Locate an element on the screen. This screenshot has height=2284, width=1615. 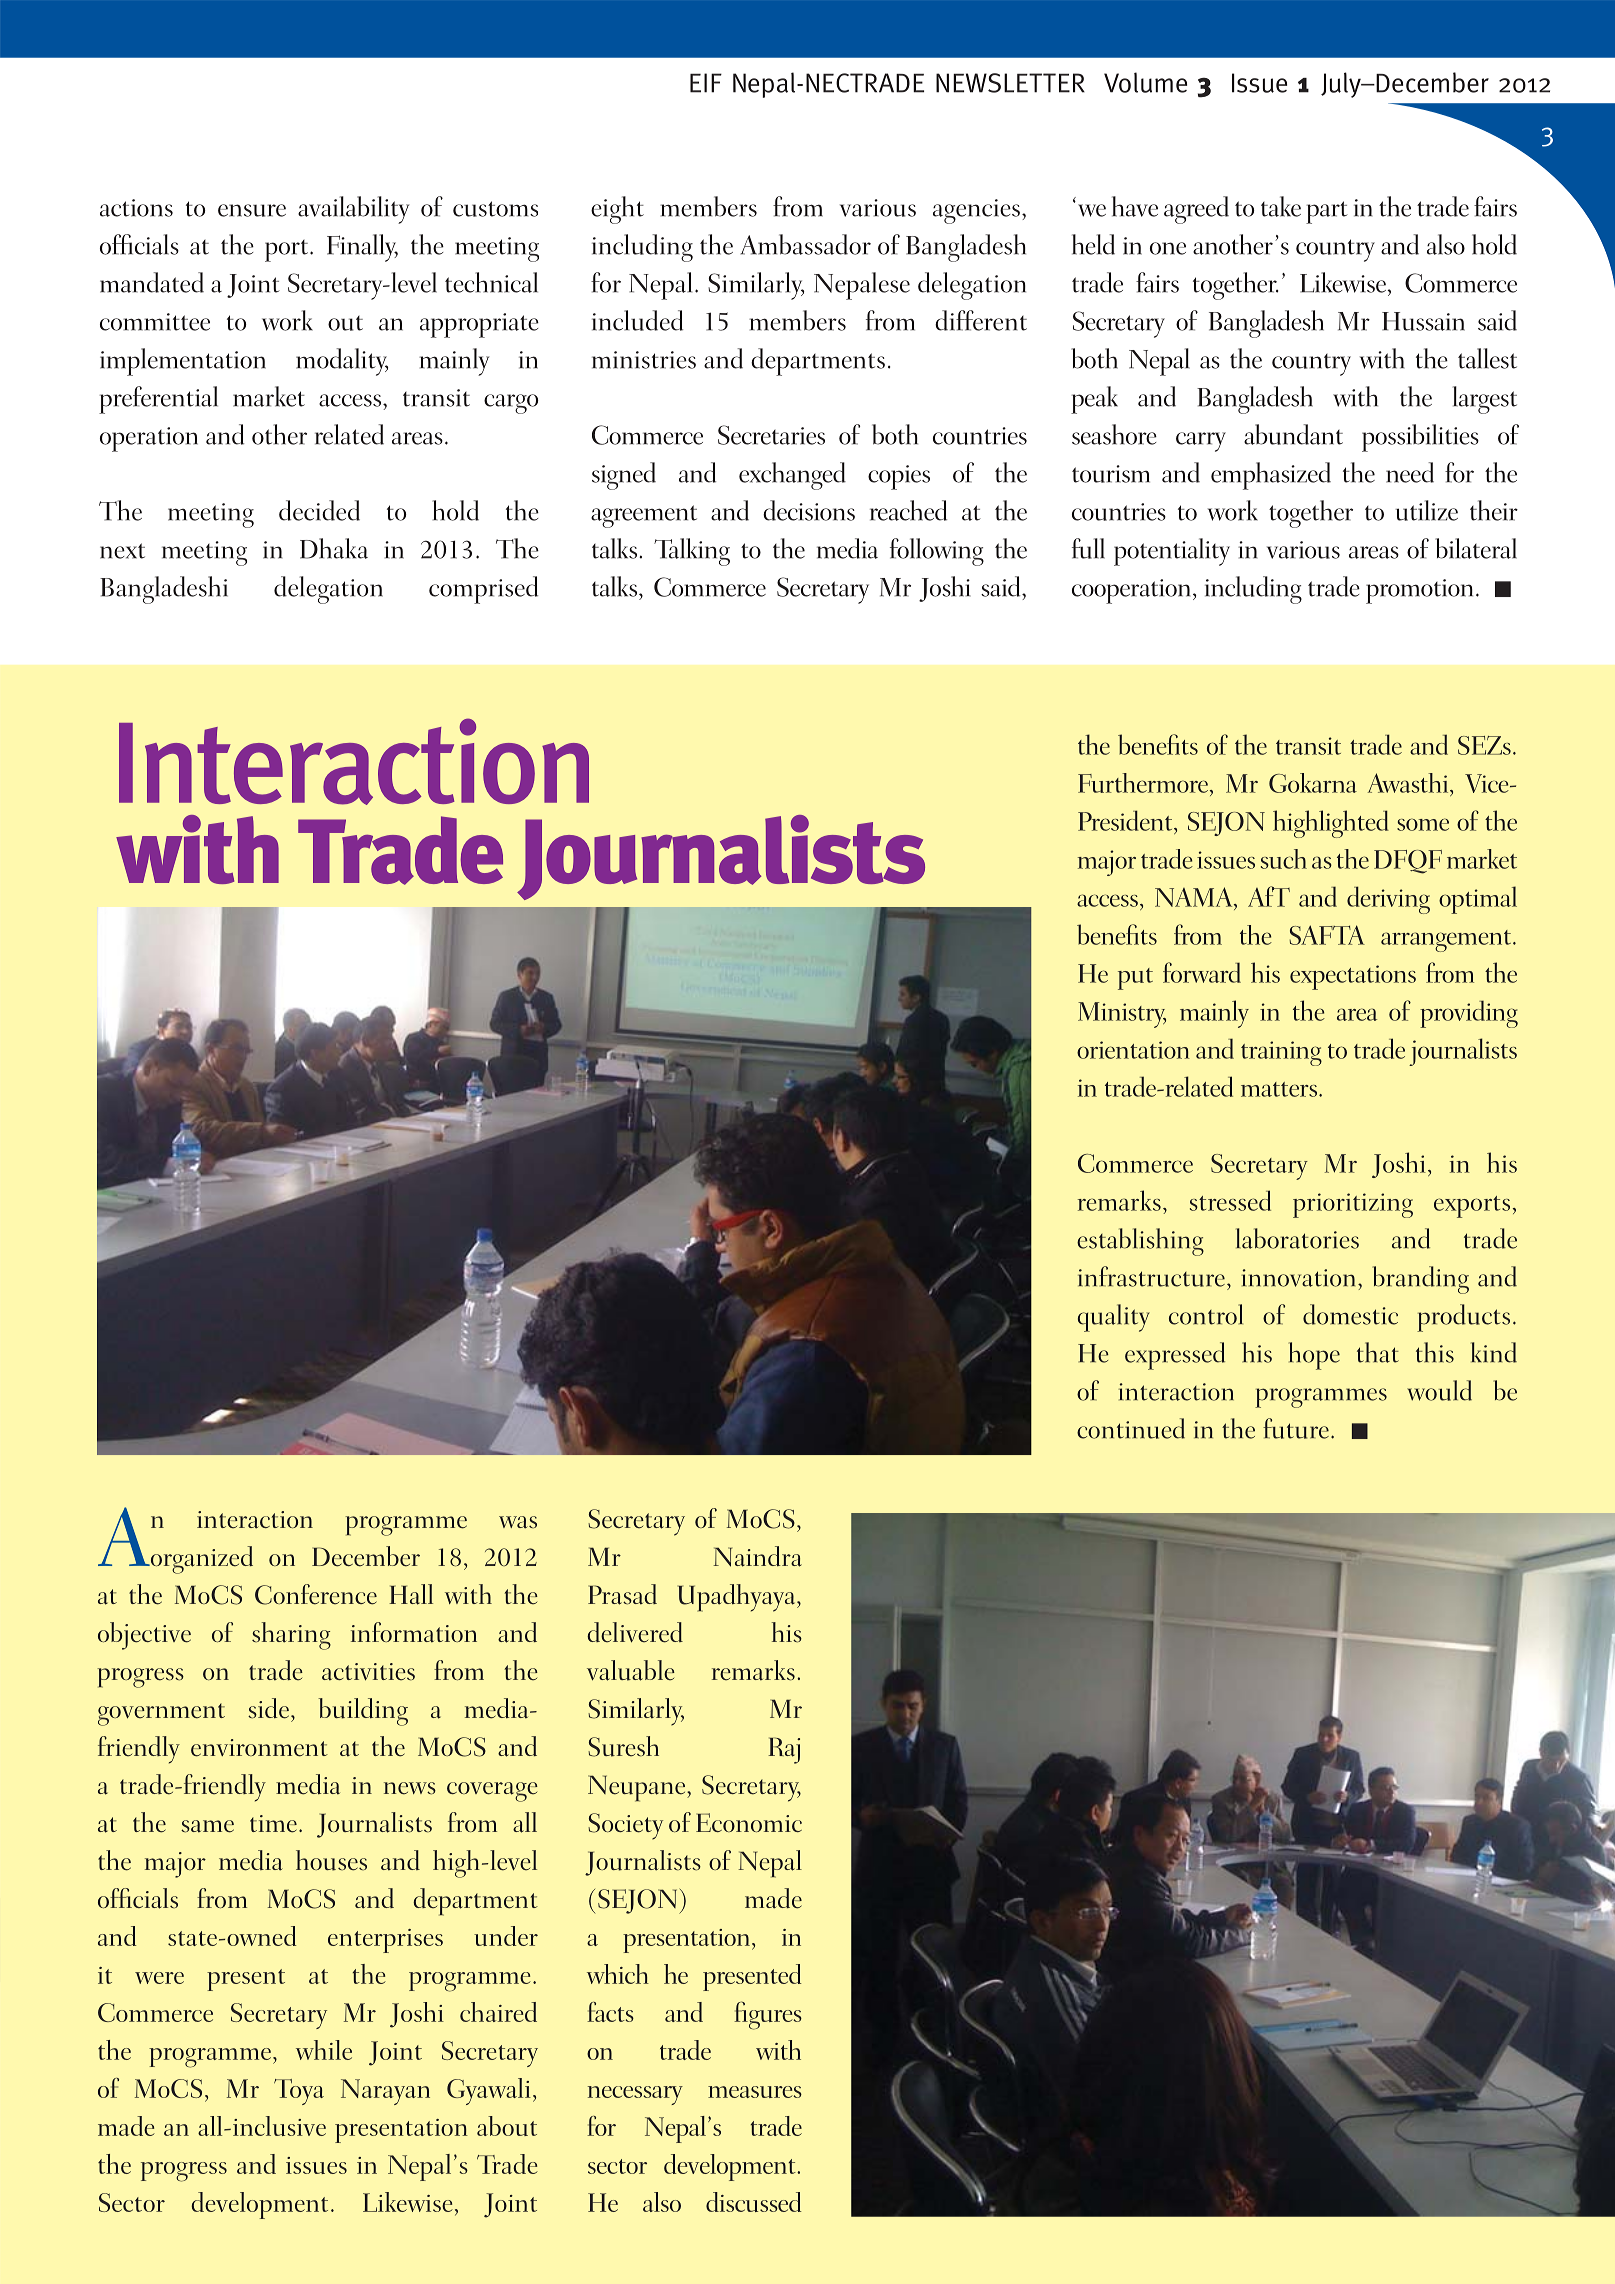
take is located at coordinates (1281, 206).
